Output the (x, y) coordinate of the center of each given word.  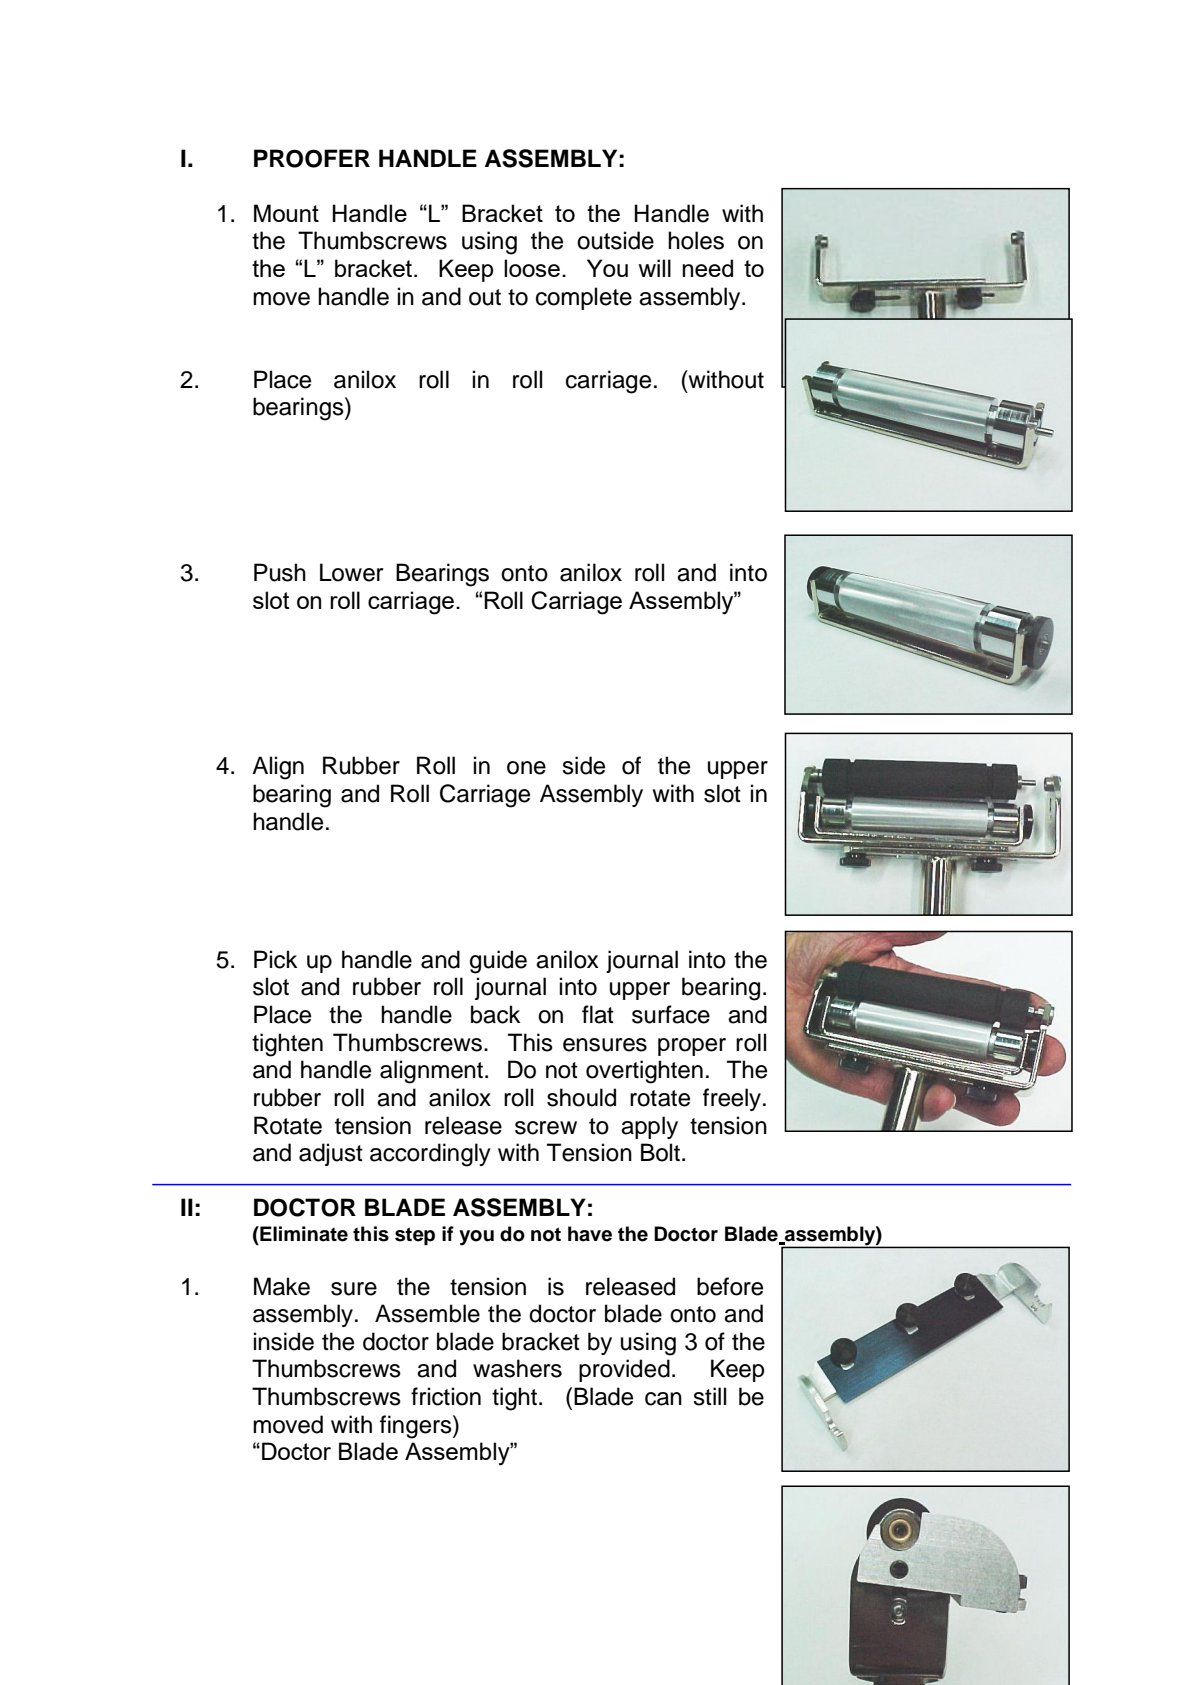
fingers (417, 1427)
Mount (286, 213)
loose (532, 268)
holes (696, 240)
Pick (275, 959)
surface (671, 1014)
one (526, 768)
